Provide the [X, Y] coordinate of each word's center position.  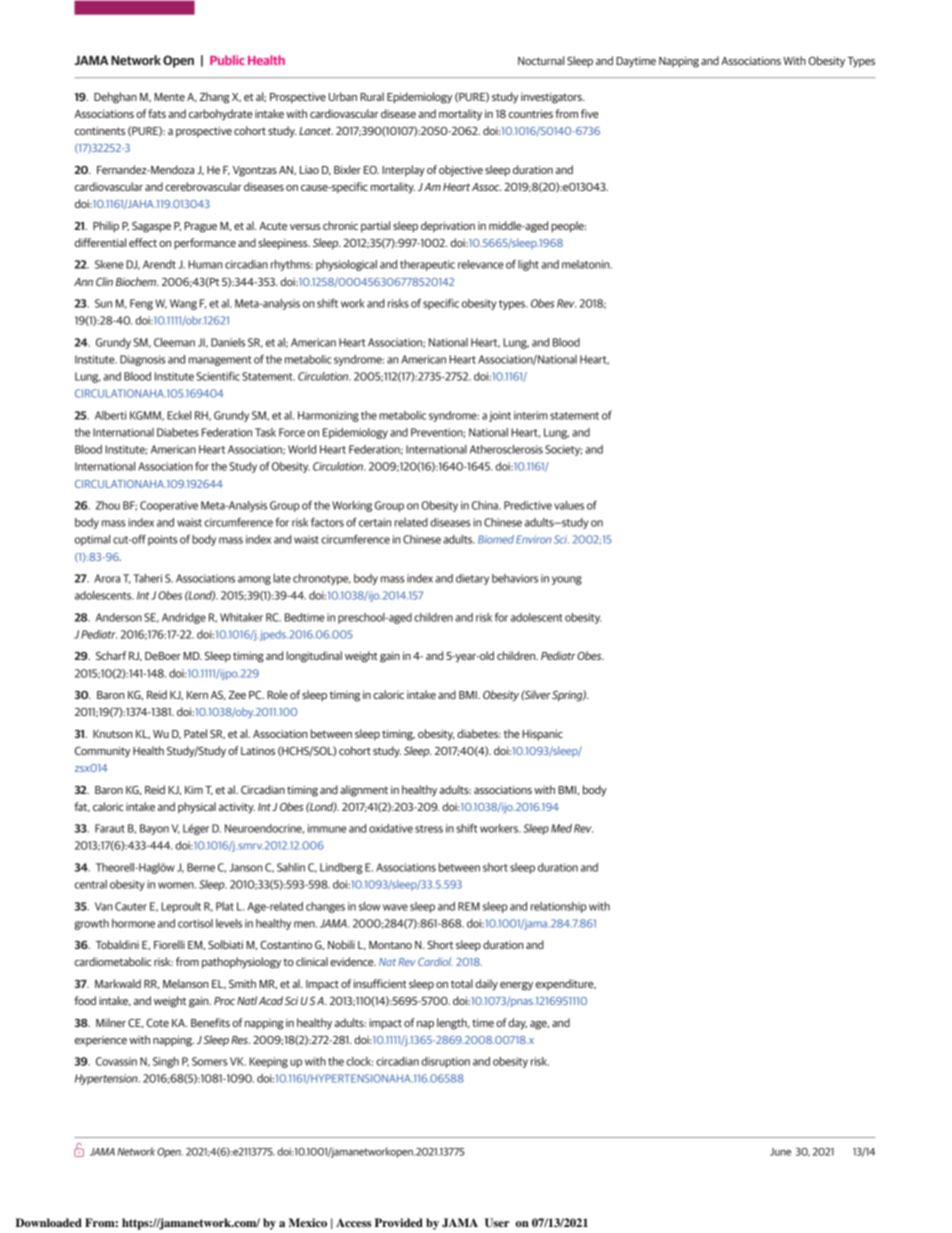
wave [395, 907]
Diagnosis [143, 360]
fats [157, 113]
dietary [472, 579]
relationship [559, 907]
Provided [399, 1222]
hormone [133, 923]
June [780, 1152]
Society [563, 450]
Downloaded [49, 1222]
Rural [372, 96]
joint [500, 416]
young [567, 580]
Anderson [119, 617]
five [590, 113]
